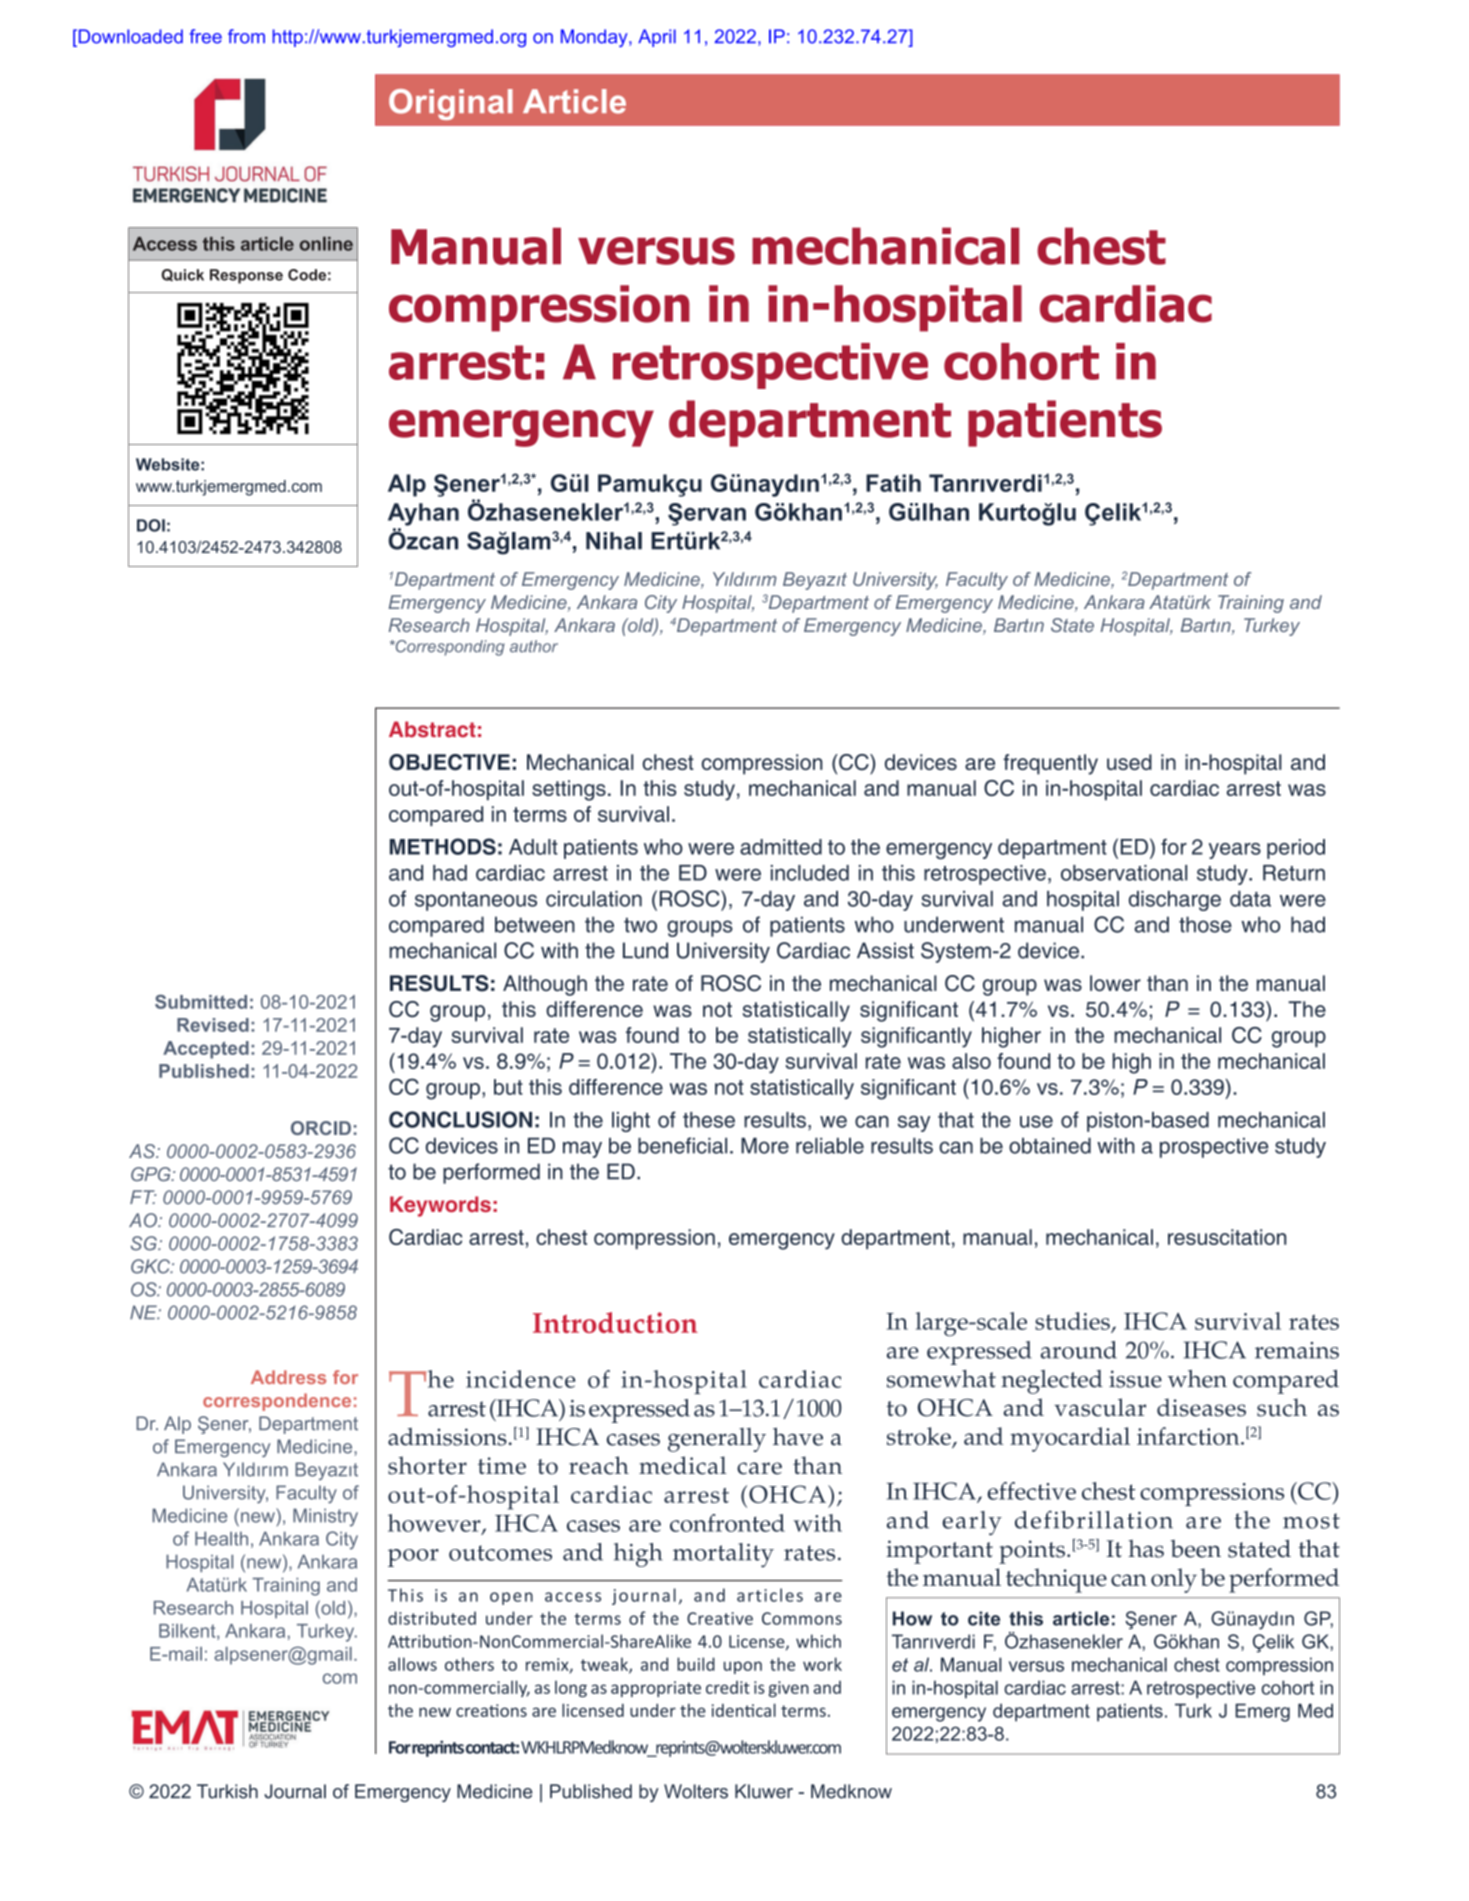  I want to click on prospective, so click(1214, 1148).
